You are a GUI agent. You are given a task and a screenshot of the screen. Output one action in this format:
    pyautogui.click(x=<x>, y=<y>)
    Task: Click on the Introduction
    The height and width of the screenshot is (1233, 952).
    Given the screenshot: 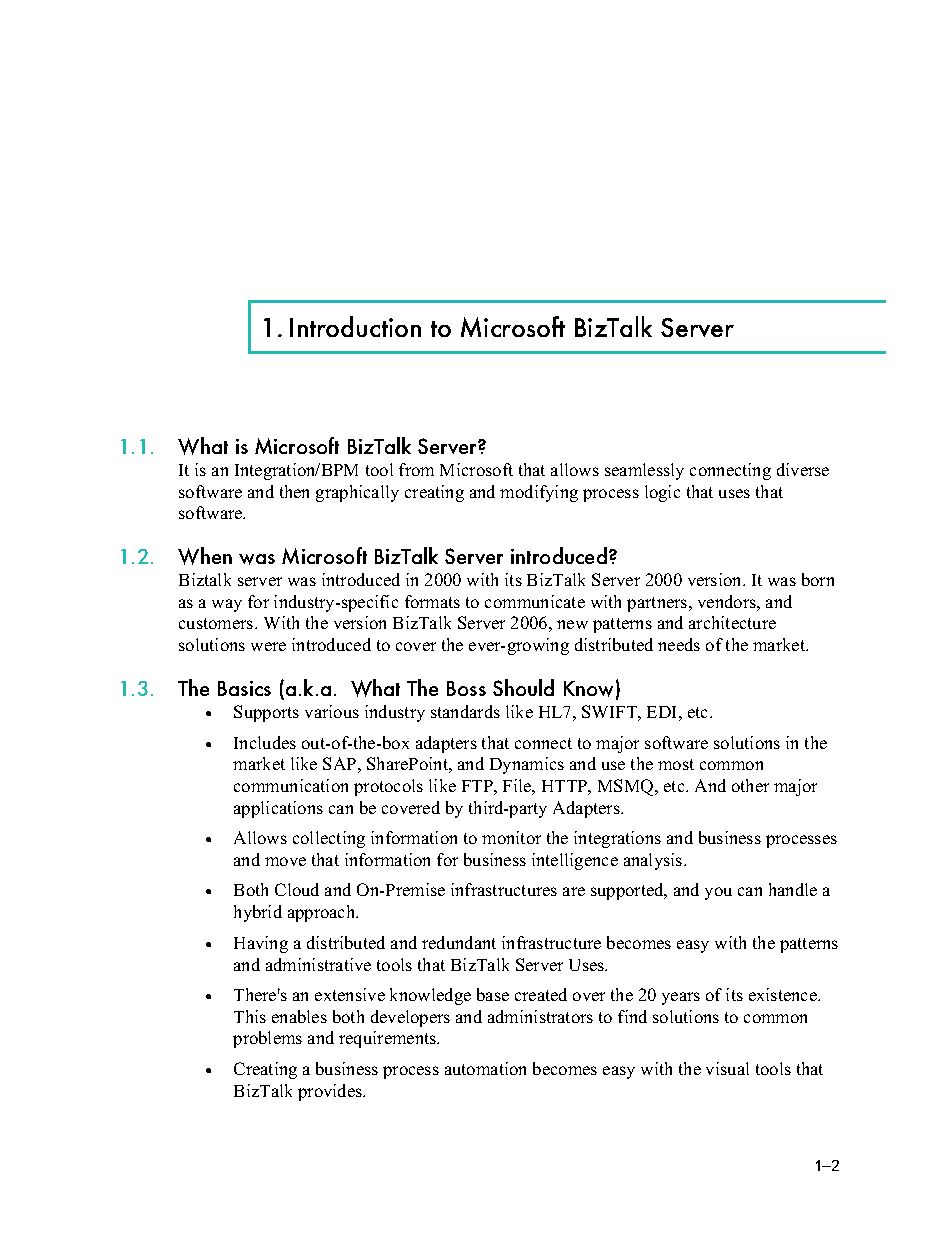 What is the action you would take?
    pyautogui.click(x=355, y=326)
